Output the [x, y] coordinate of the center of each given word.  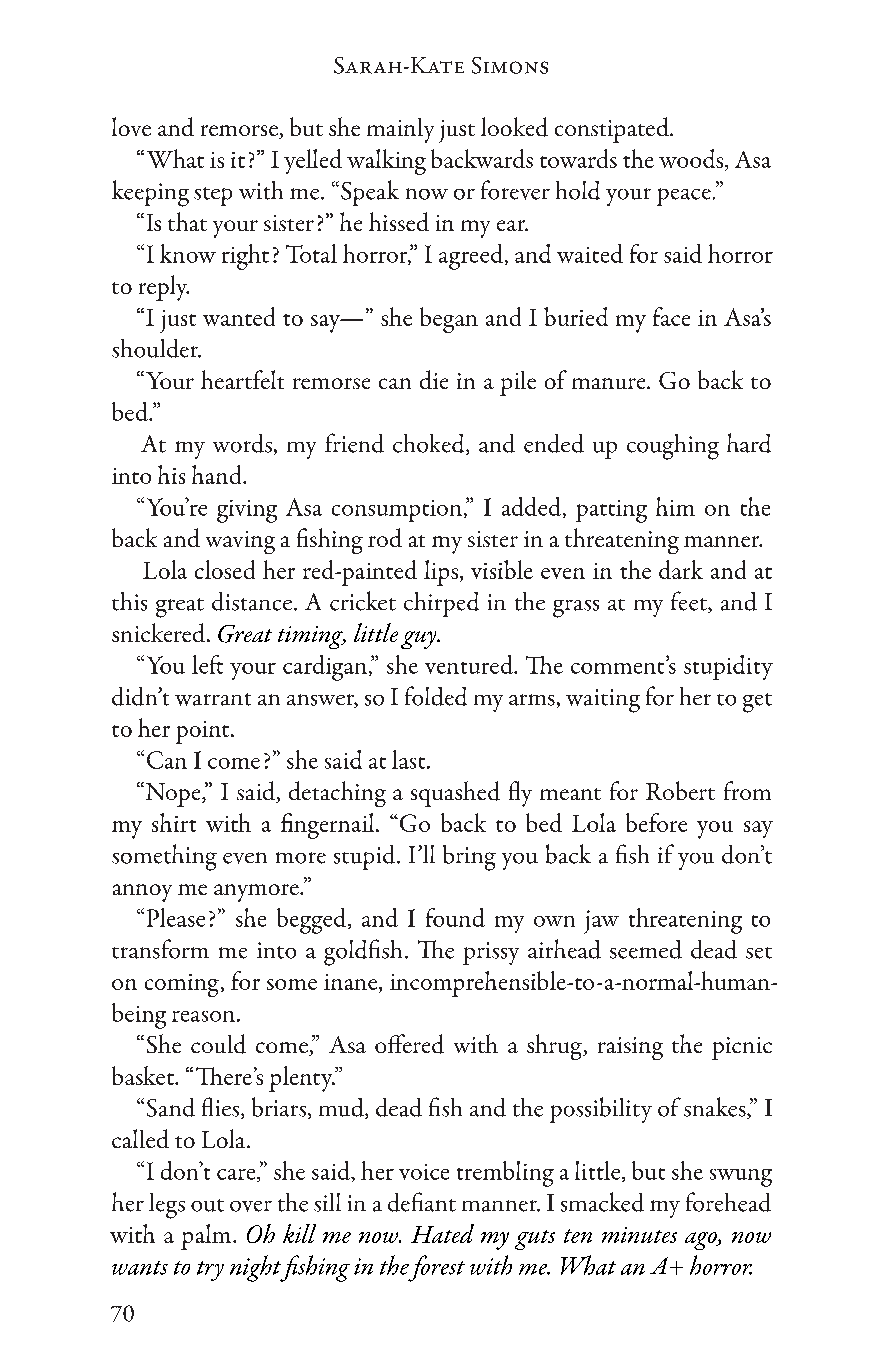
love [131, 126]
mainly [400, 130]
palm [207, 1237]
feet [690, 602]
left [207, 664]
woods [692, 160]
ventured [470, 664]
